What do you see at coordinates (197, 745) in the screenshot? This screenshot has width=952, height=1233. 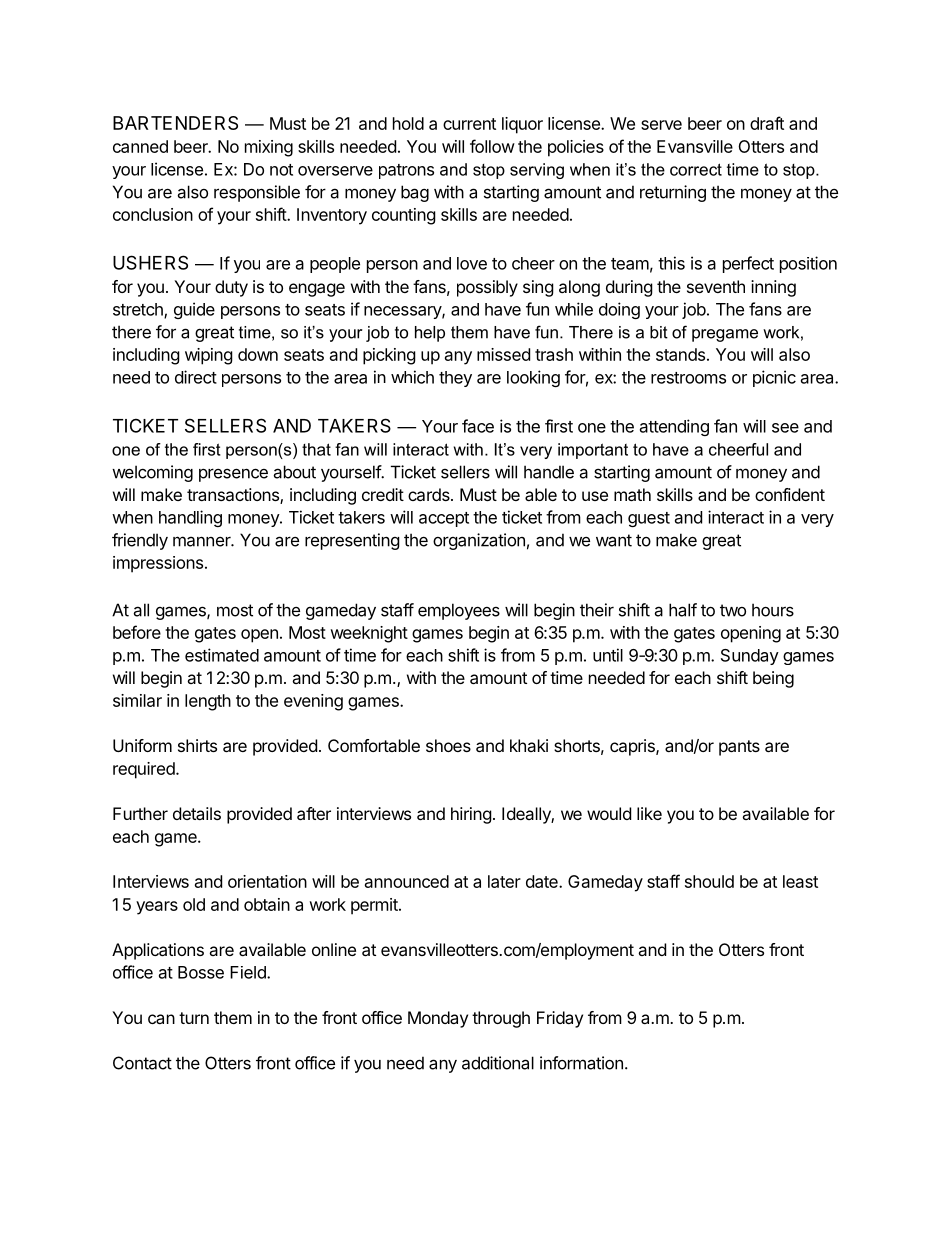 I see `shirts` at bounding box center [197, 745].
